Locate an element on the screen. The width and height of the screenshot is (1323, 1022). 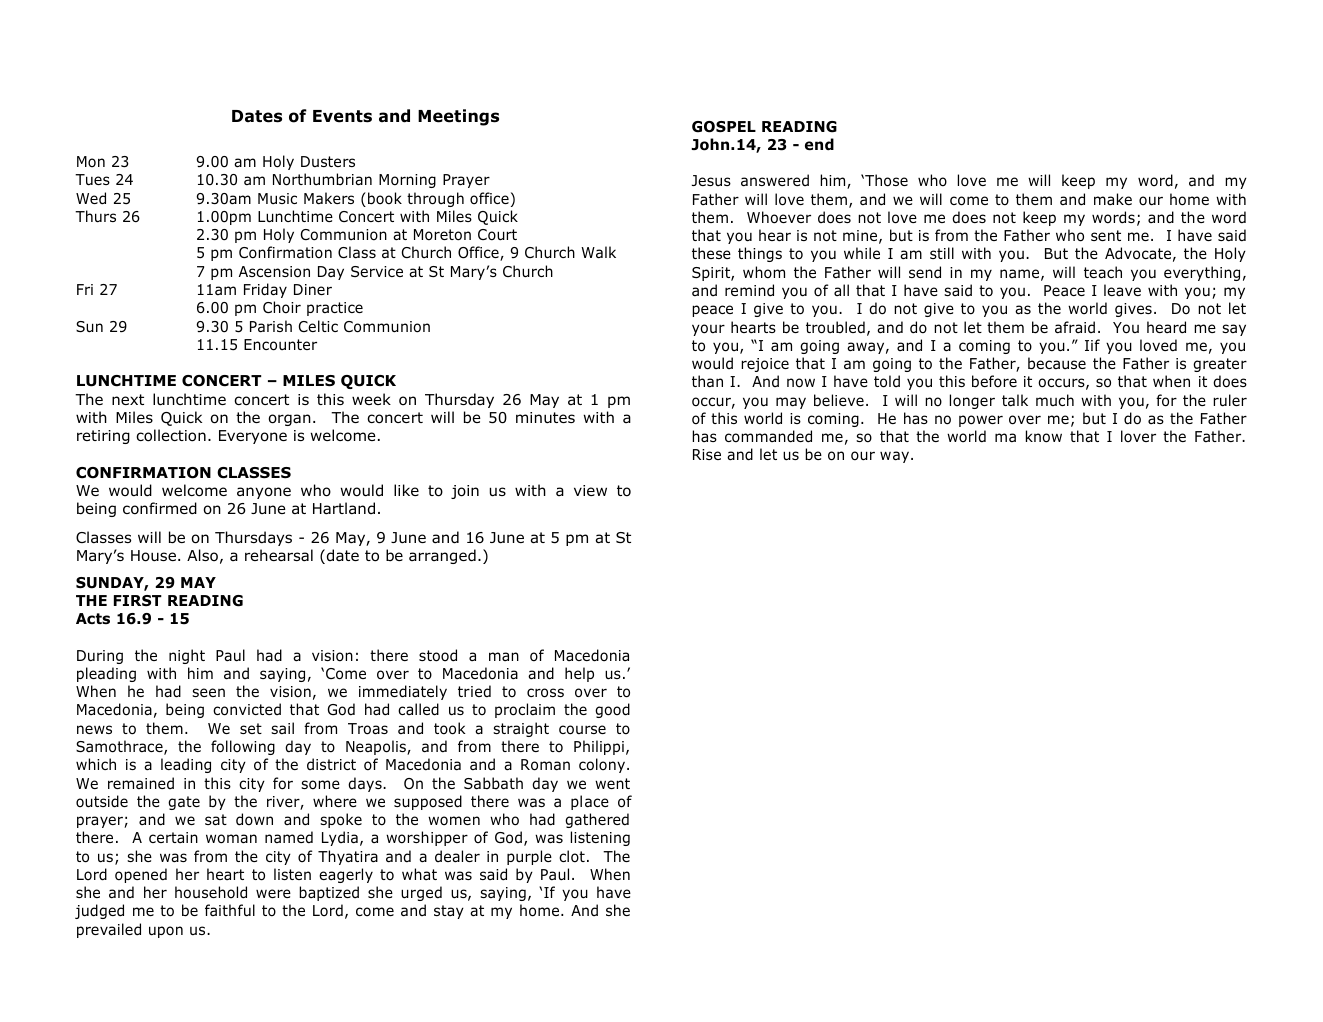
purple is located at coordinates (529, 857).
